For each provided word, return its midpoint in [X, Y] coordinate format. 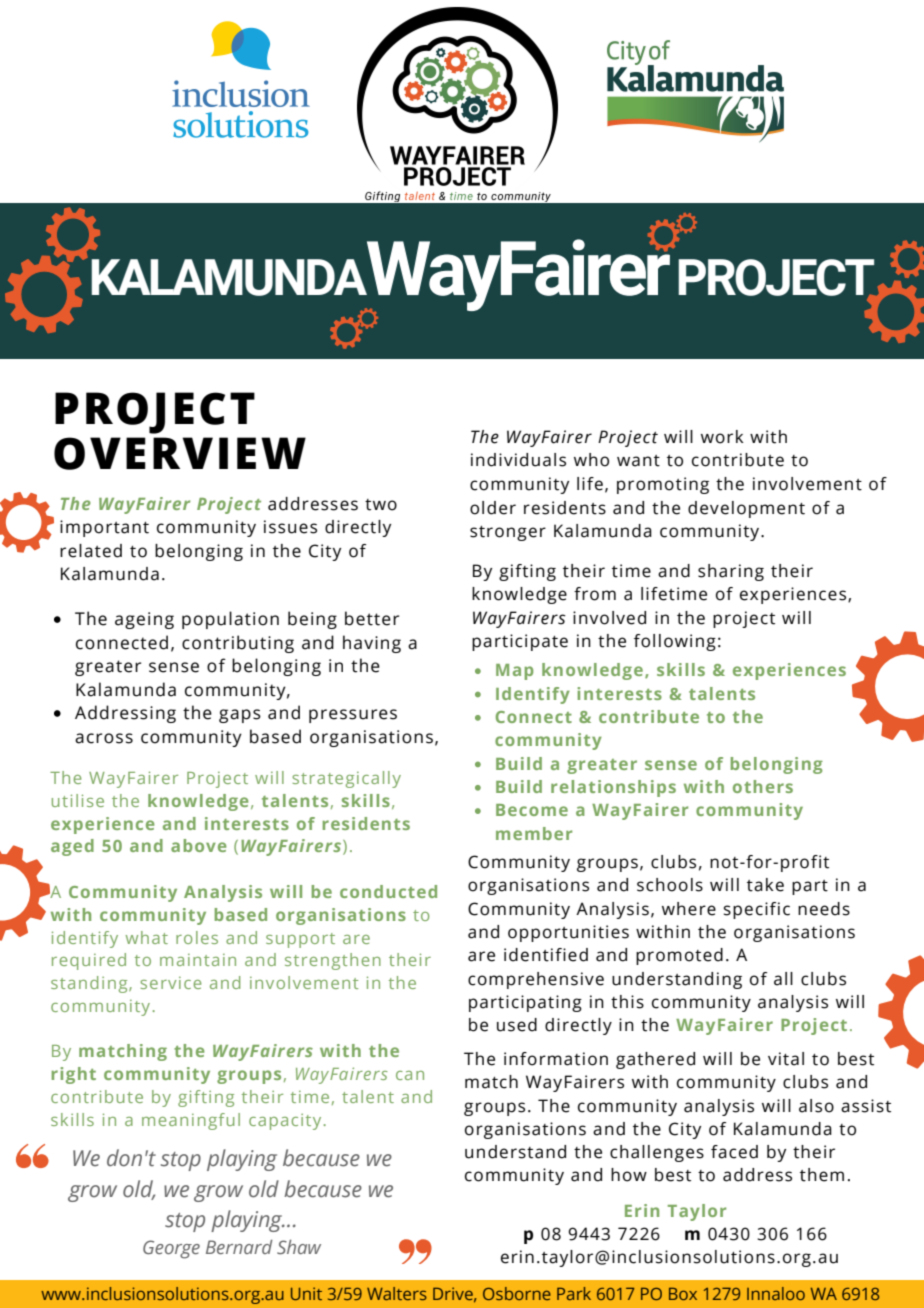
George [171, 1249]
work [722, 437]
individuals [518, 460]
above [199, 845]
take [765, 885]
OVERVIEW [180, 453]
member [534, 833]
